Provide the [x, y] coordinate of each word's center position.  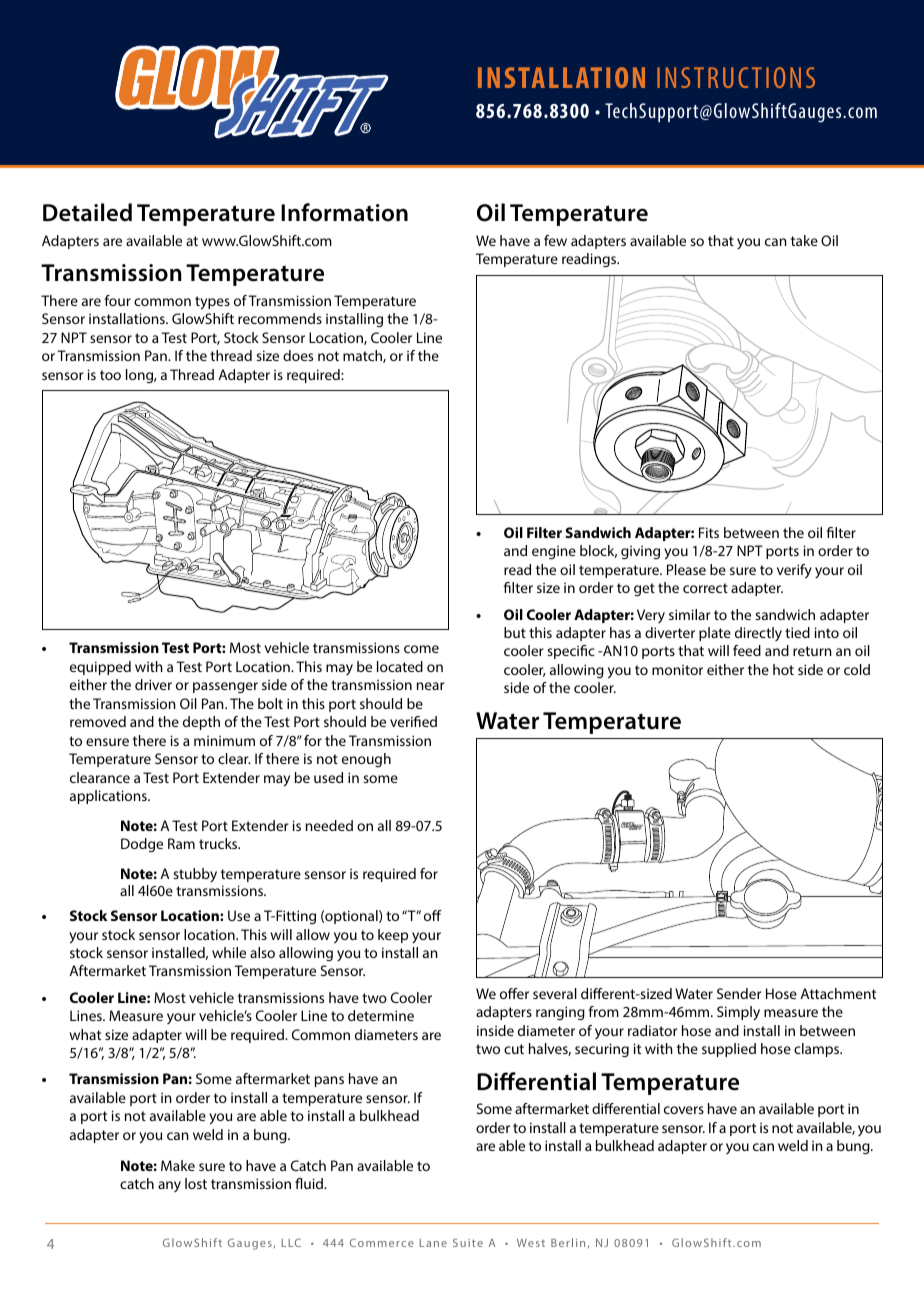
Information [344, 212]
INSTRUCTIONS [736, 77]
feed [747, 650]
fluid [310, 1183]
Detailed [87, 212]
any [169, 1186]
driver [153, 684]
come [421, 649]
